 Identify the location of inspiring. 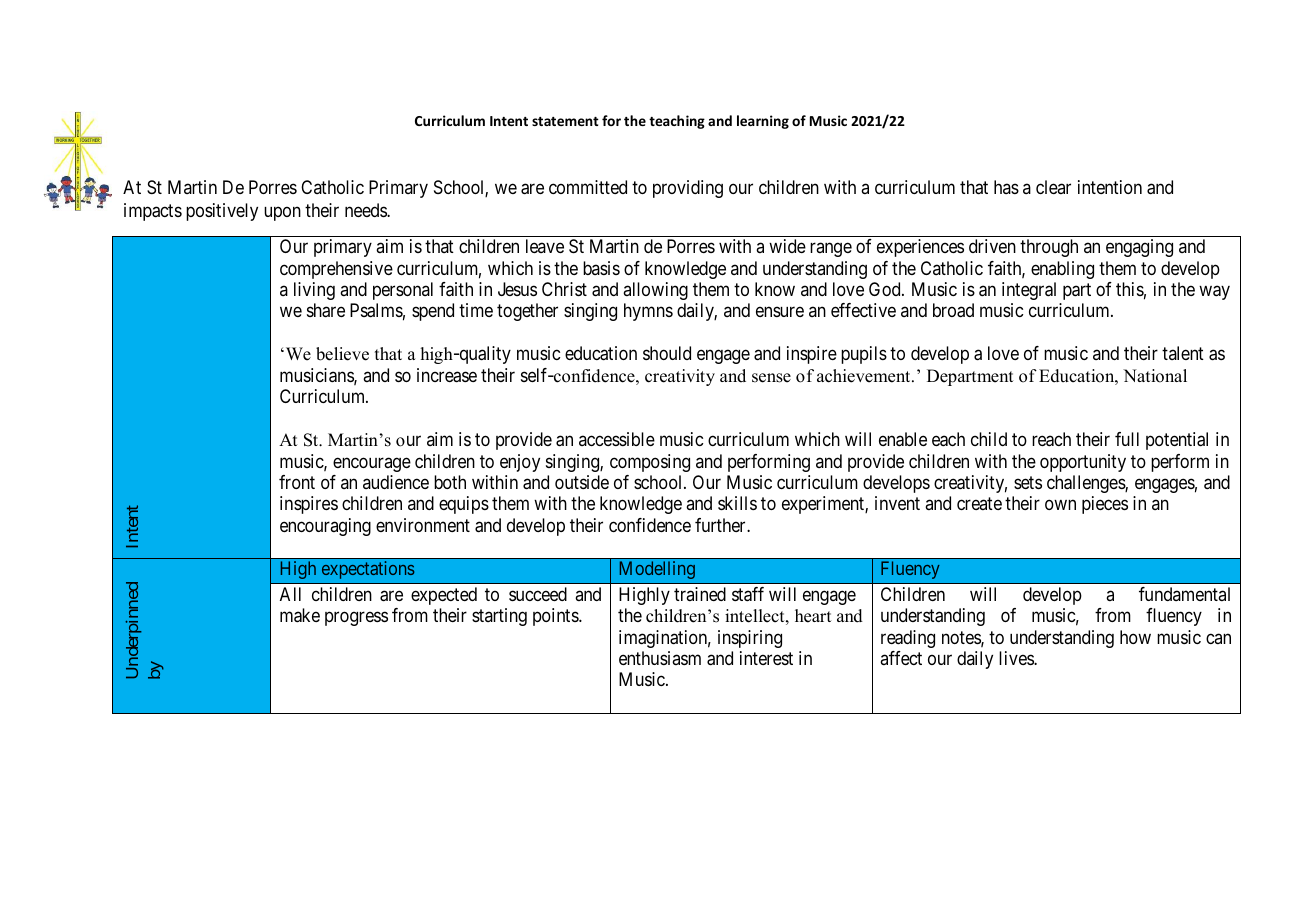
(750, 639).
